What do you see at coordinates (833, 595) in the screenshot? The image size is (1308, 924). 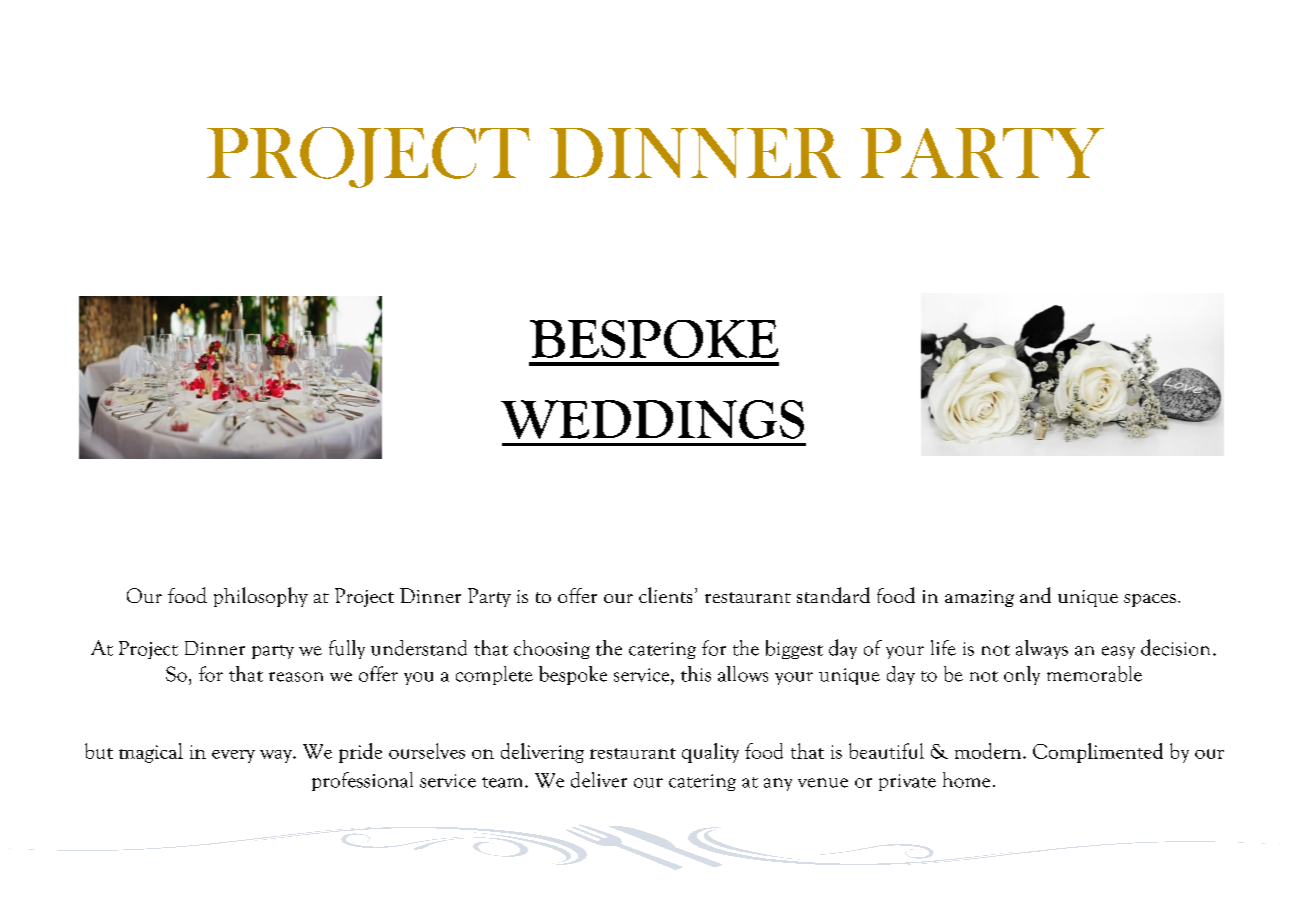 I see `standard` at bounding box center [833, 595].
